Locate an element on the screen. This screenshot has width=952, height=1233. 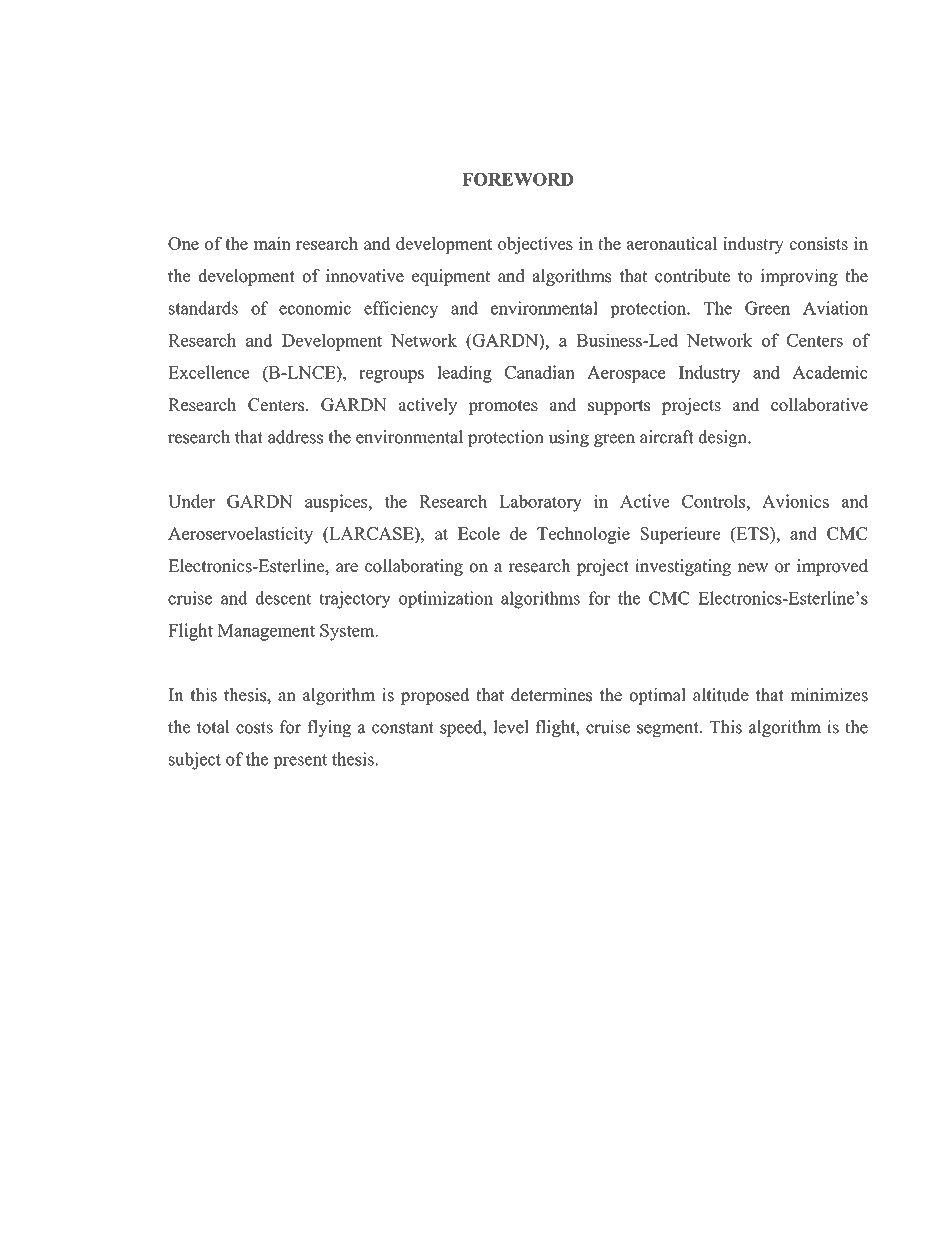
costs is located at coordinates (254, 728).
